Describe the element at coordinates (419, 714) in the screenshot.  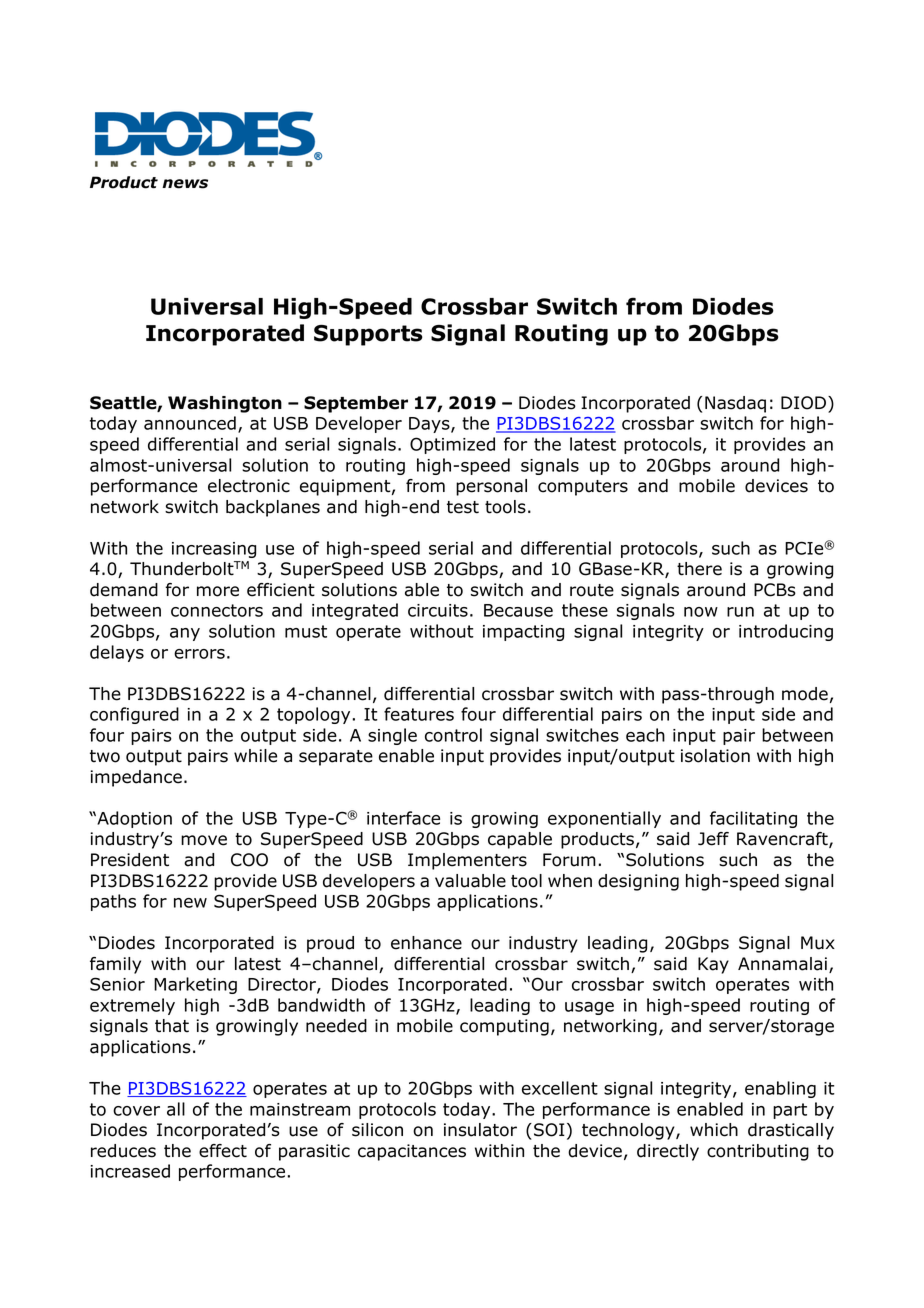
I see `features` at that location.
